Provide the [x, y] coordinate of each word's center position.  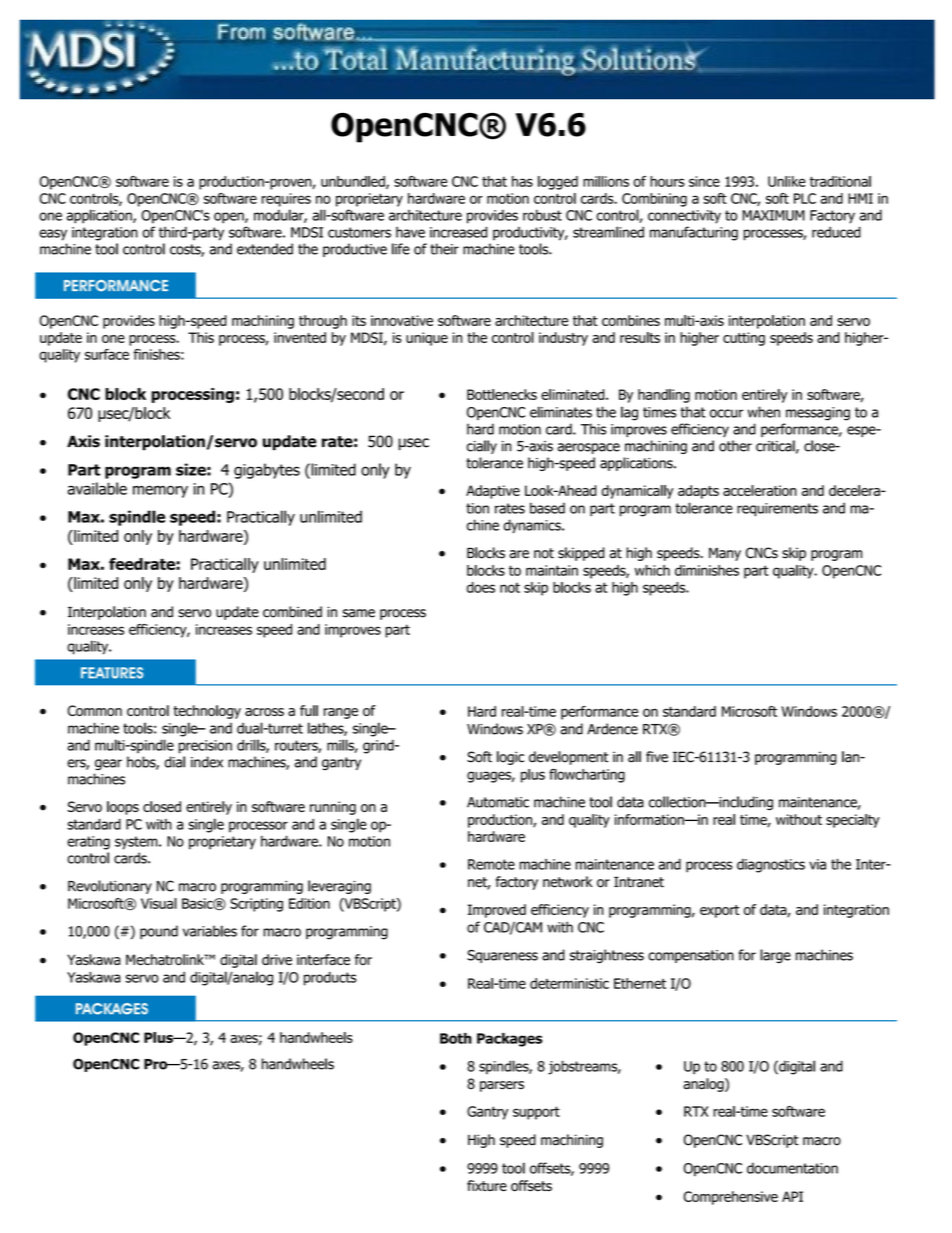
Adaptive [493, 492]
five [657, 757]
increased [458, 232]
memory [160, 491]
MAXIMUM [773, 215]
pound [159, 932]
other [735, 446]
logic [510, 758]
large [775, 956]
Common [95, 710]
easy [53, 235]
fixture [487, 1186]
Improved [497, 911]
